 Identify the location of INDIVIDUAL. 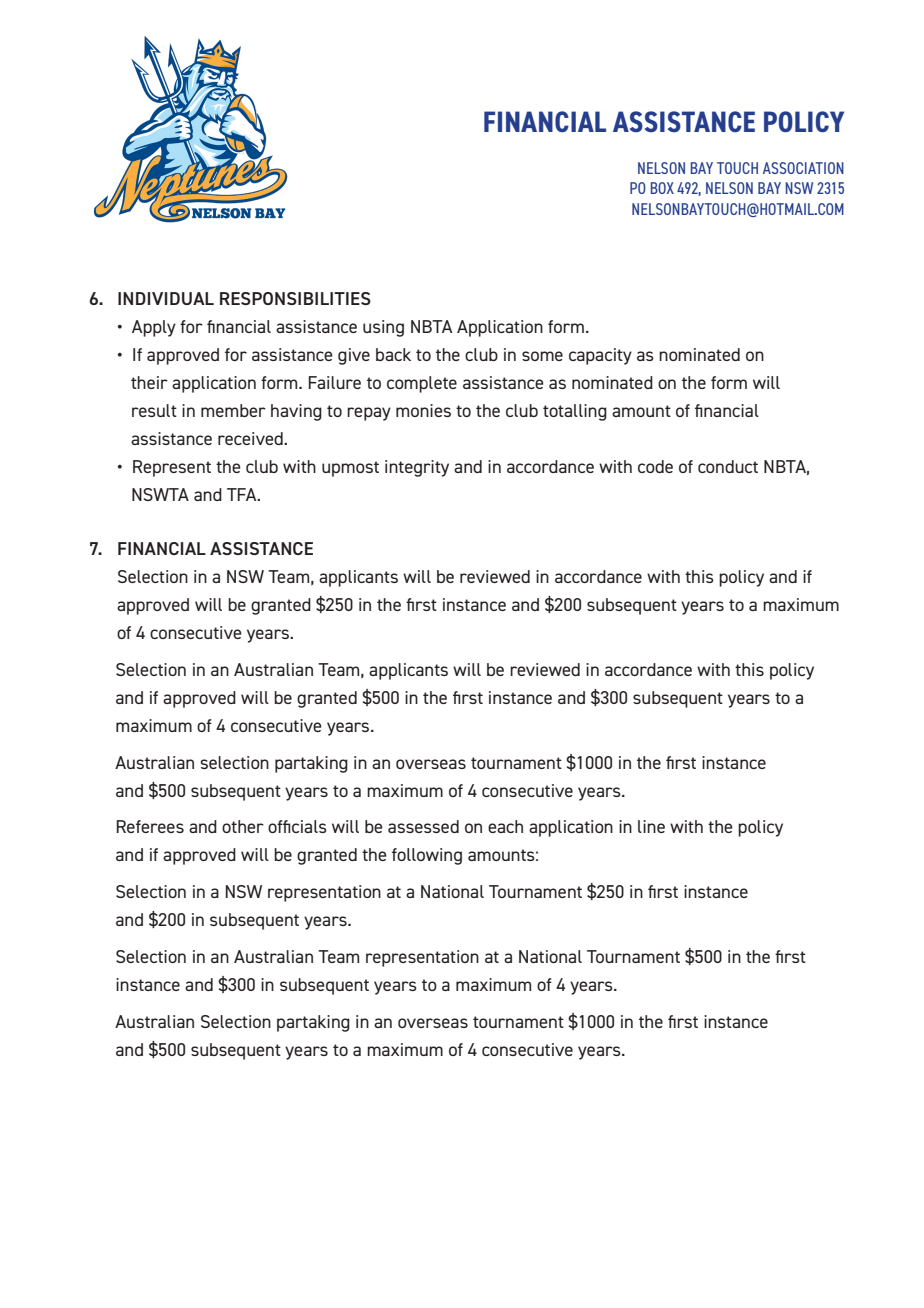
(166, 298).
